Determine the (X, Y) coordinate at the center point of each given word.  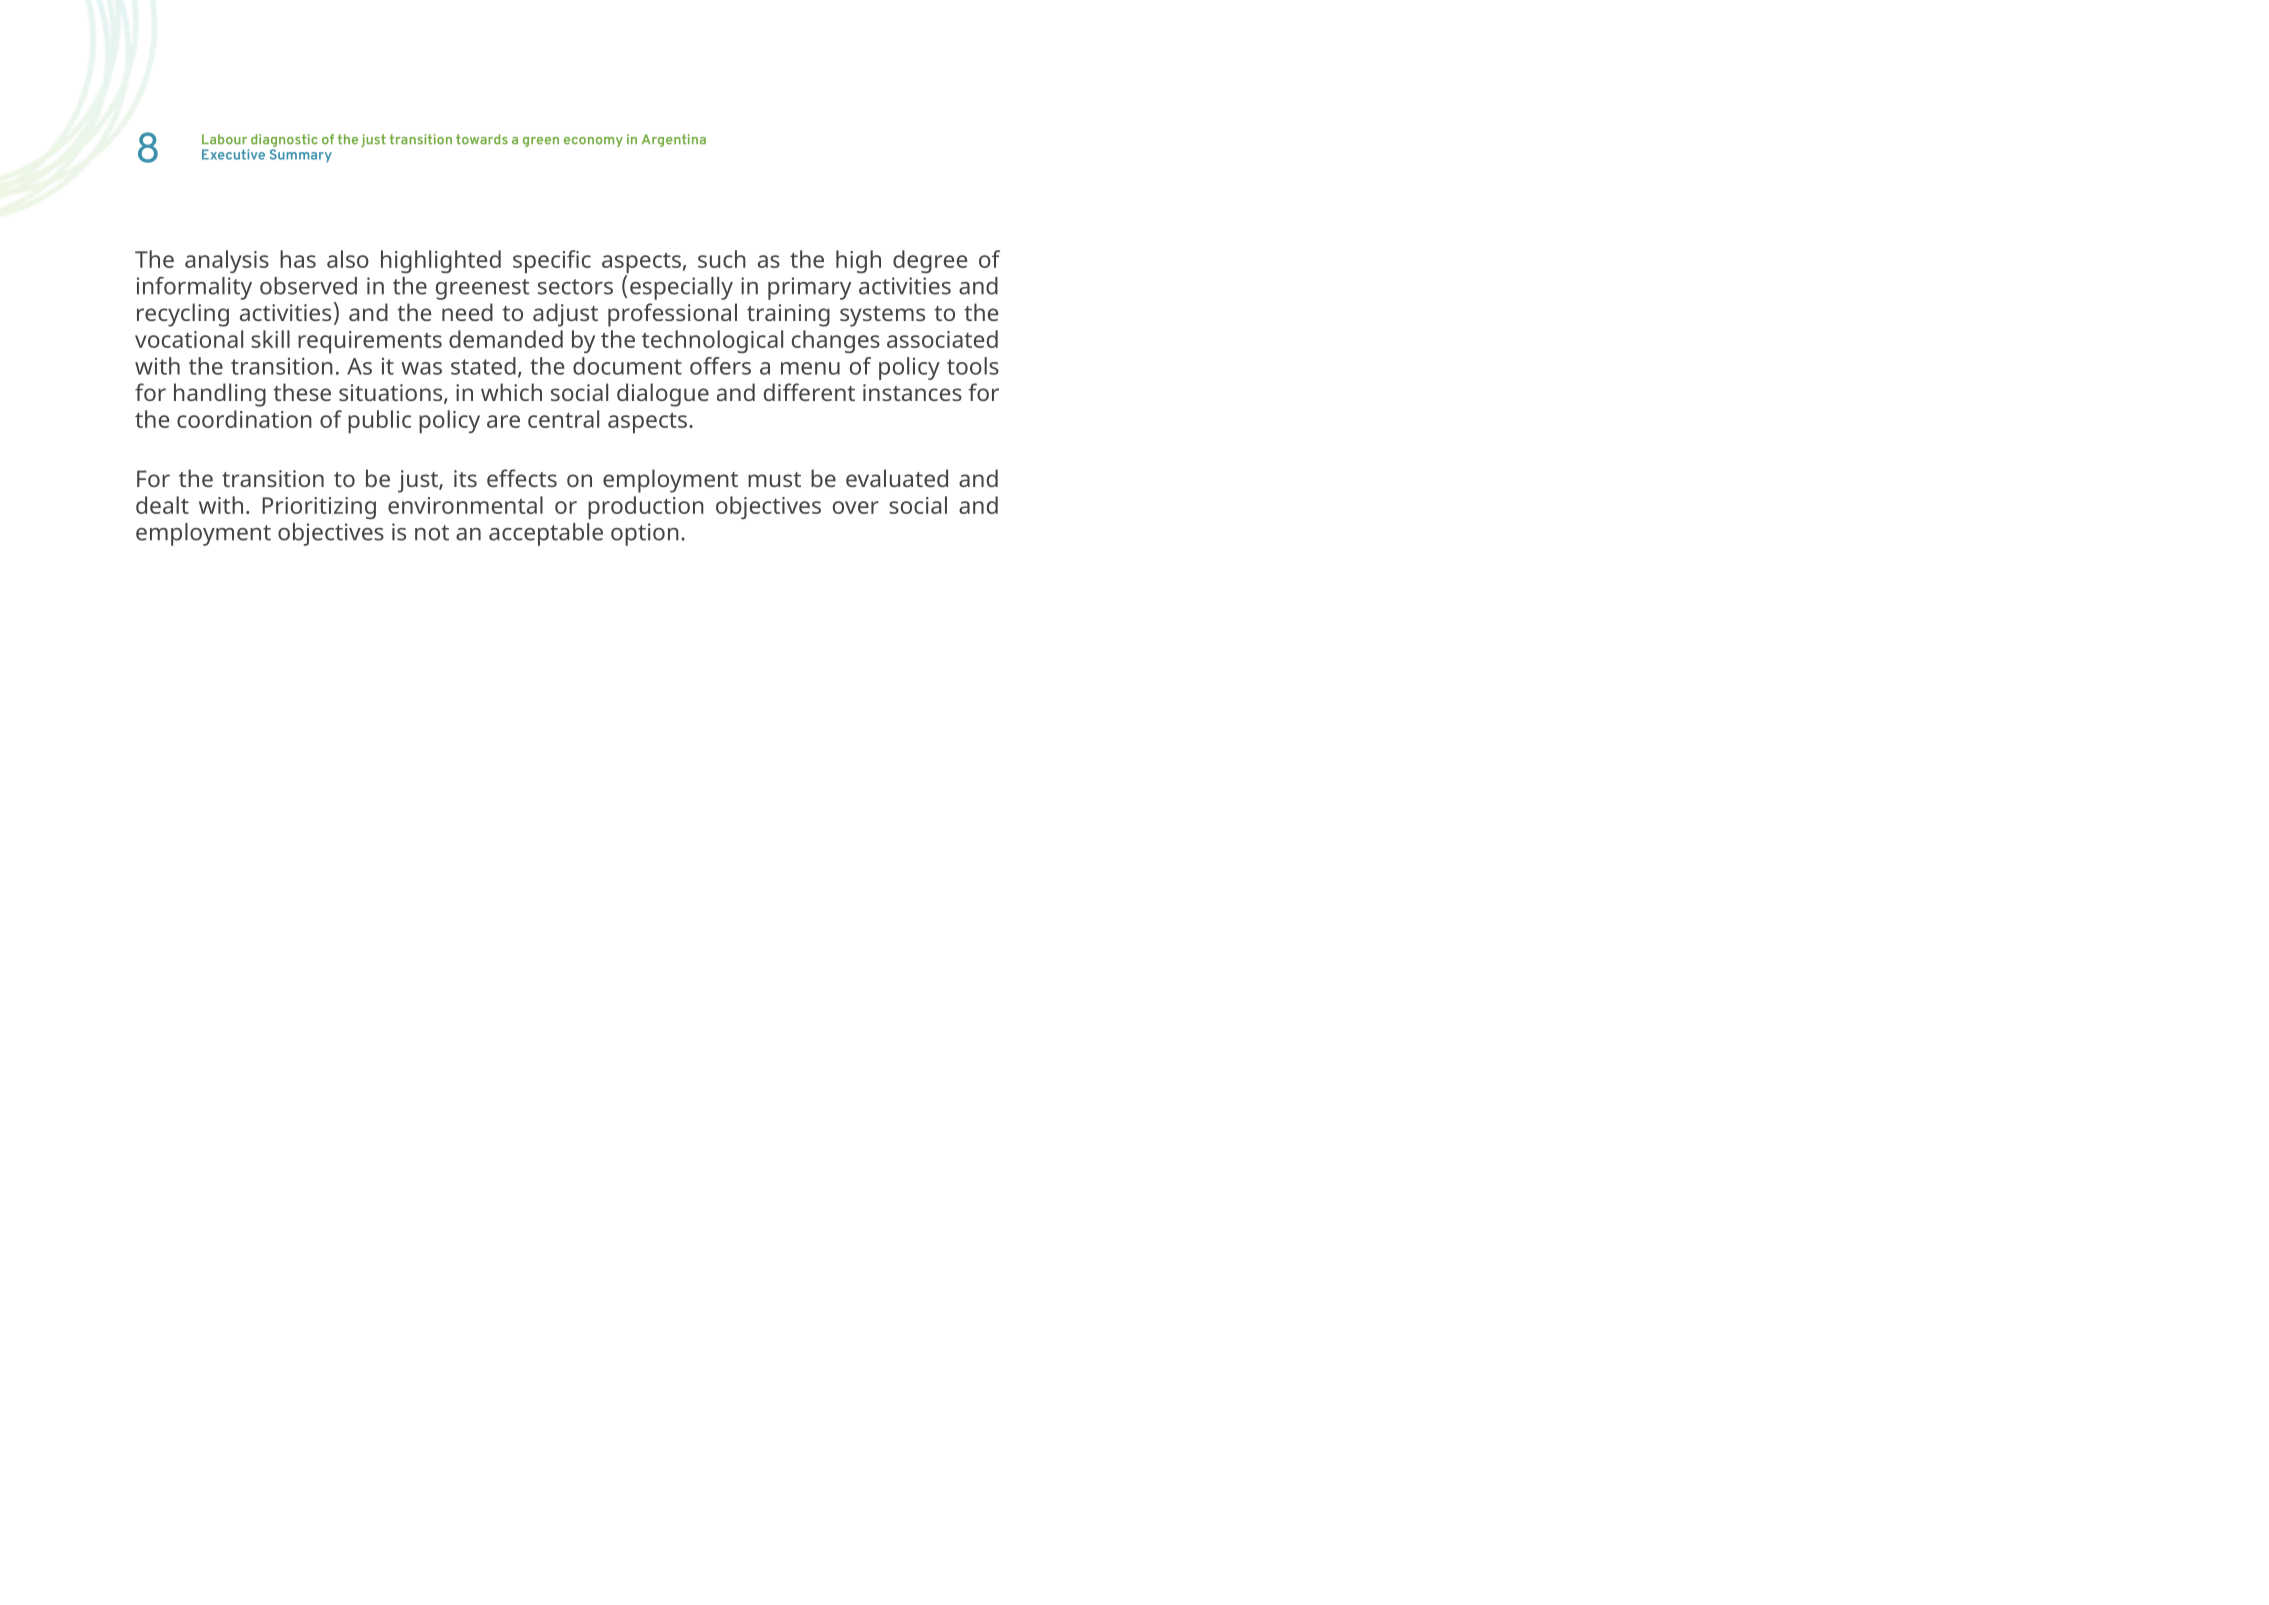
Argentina (674, 140)
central (563, 419)
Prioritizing (319, 508)
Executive (233, 154)
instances (912, 392)
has (298, 259)
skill (270, 339)
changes (836, 341)
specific (552, 261)
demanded (506, 339)
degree (930, 261)
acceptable (546, 534)
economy (593, 142)
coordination (244, 419)
